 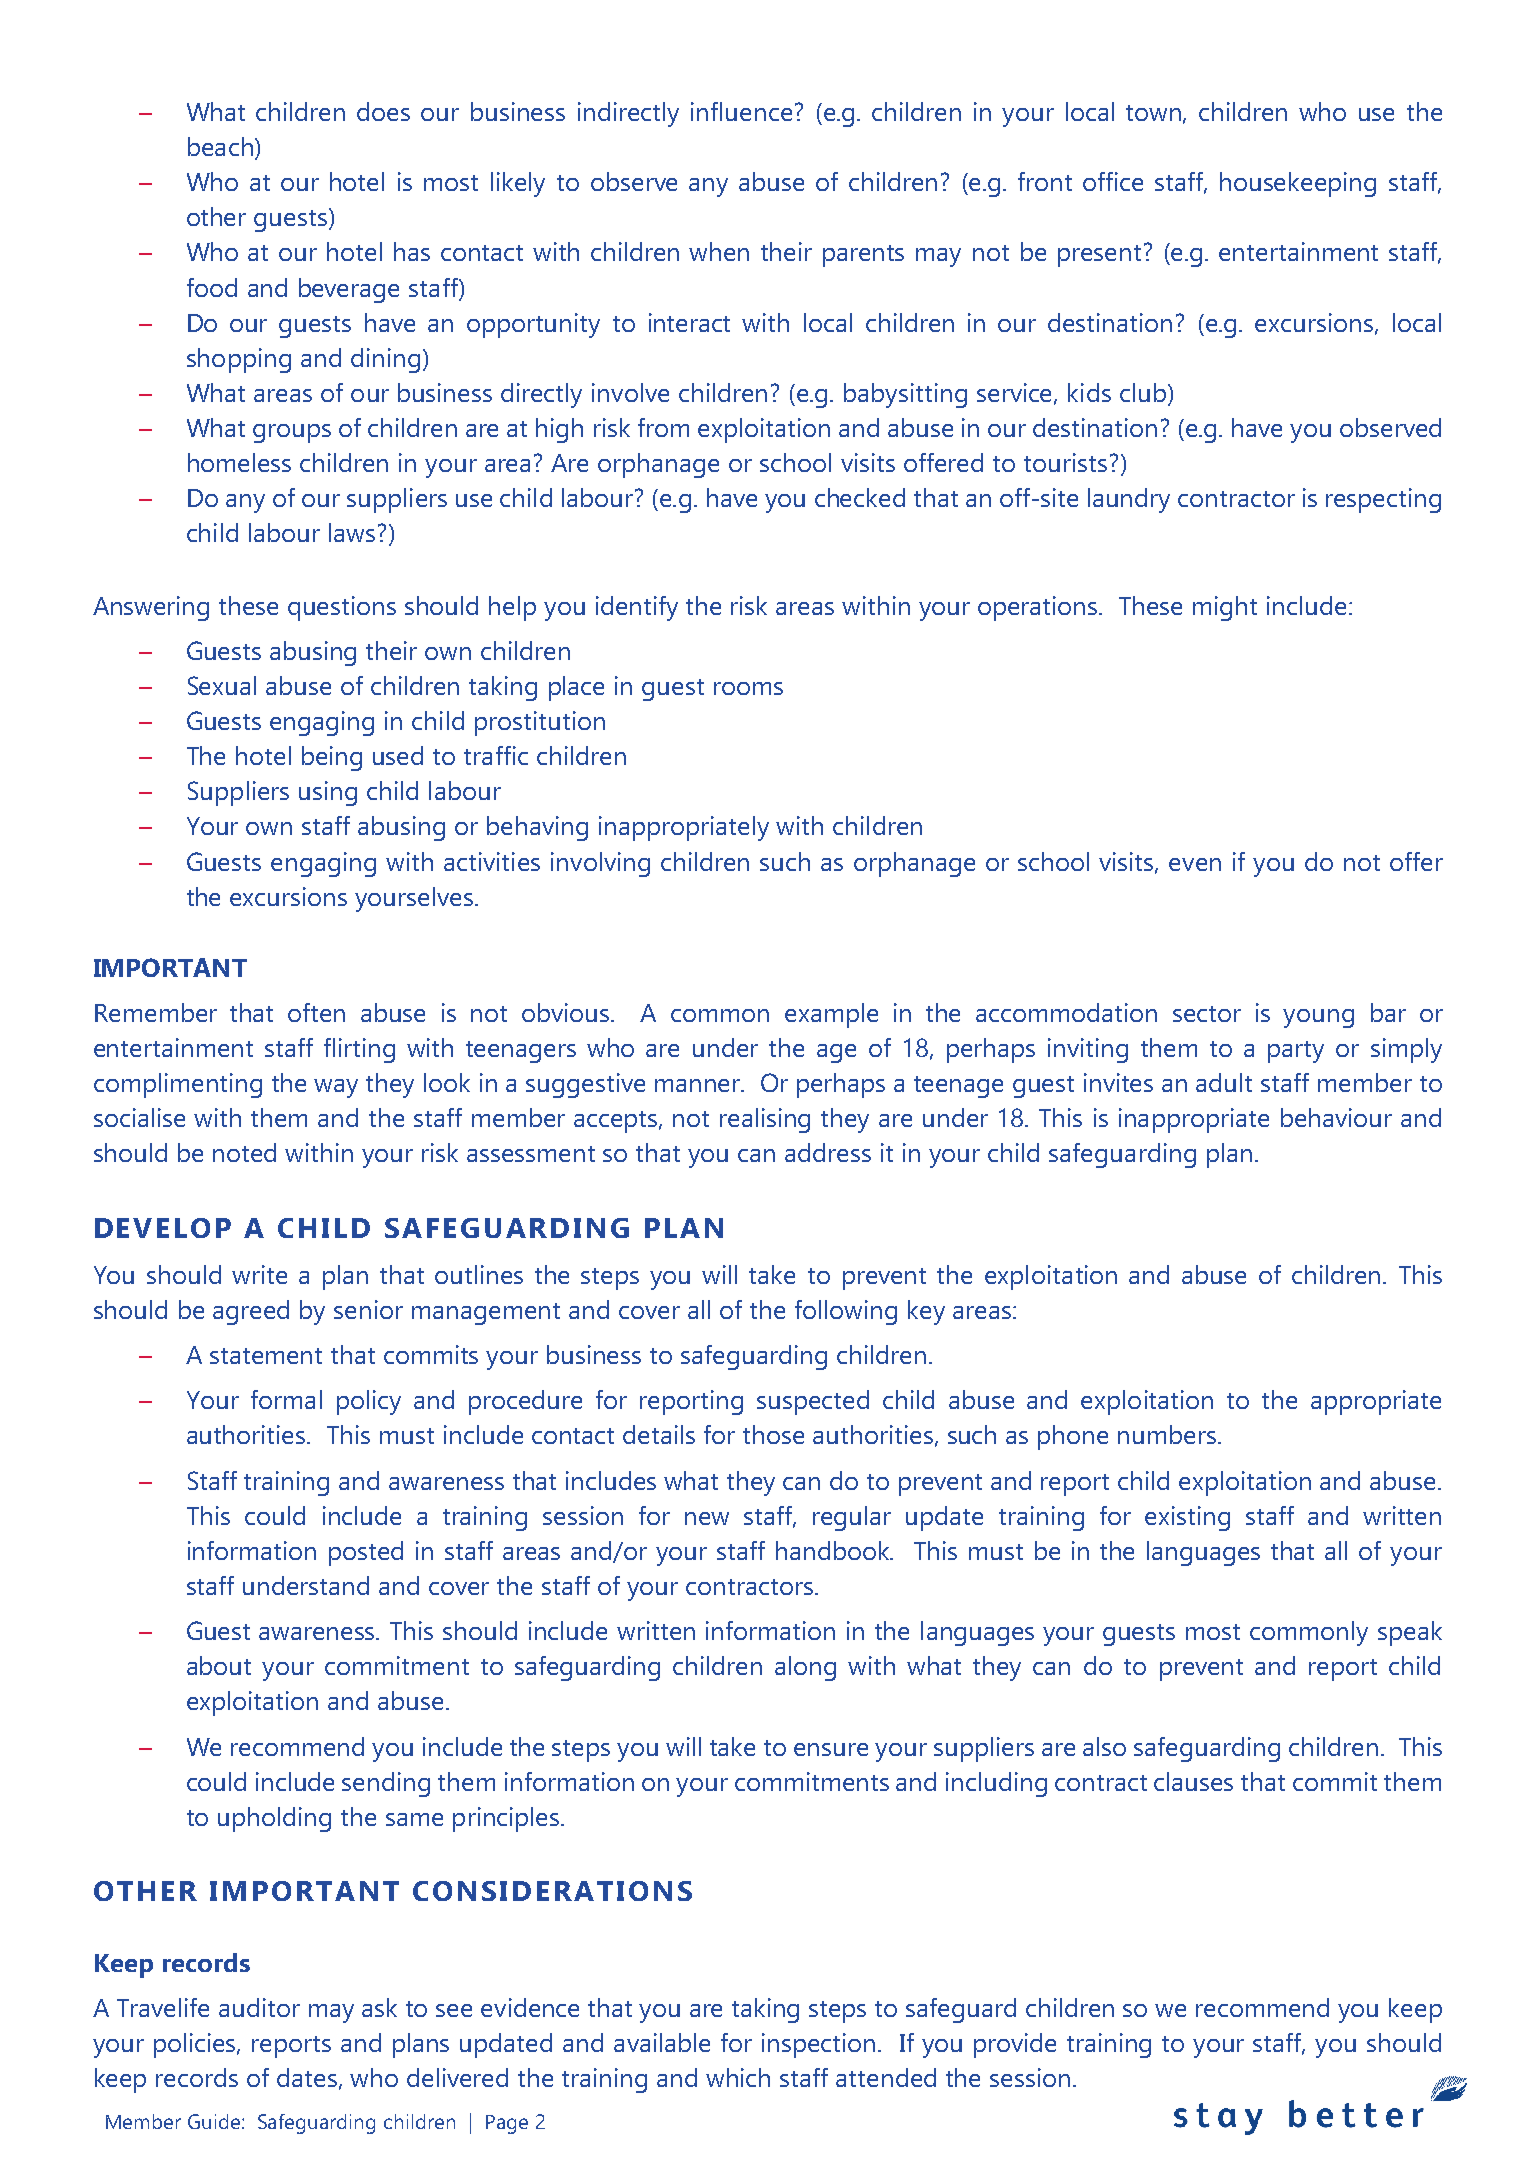 I want to click on office, so click(x=1113, y=181).
